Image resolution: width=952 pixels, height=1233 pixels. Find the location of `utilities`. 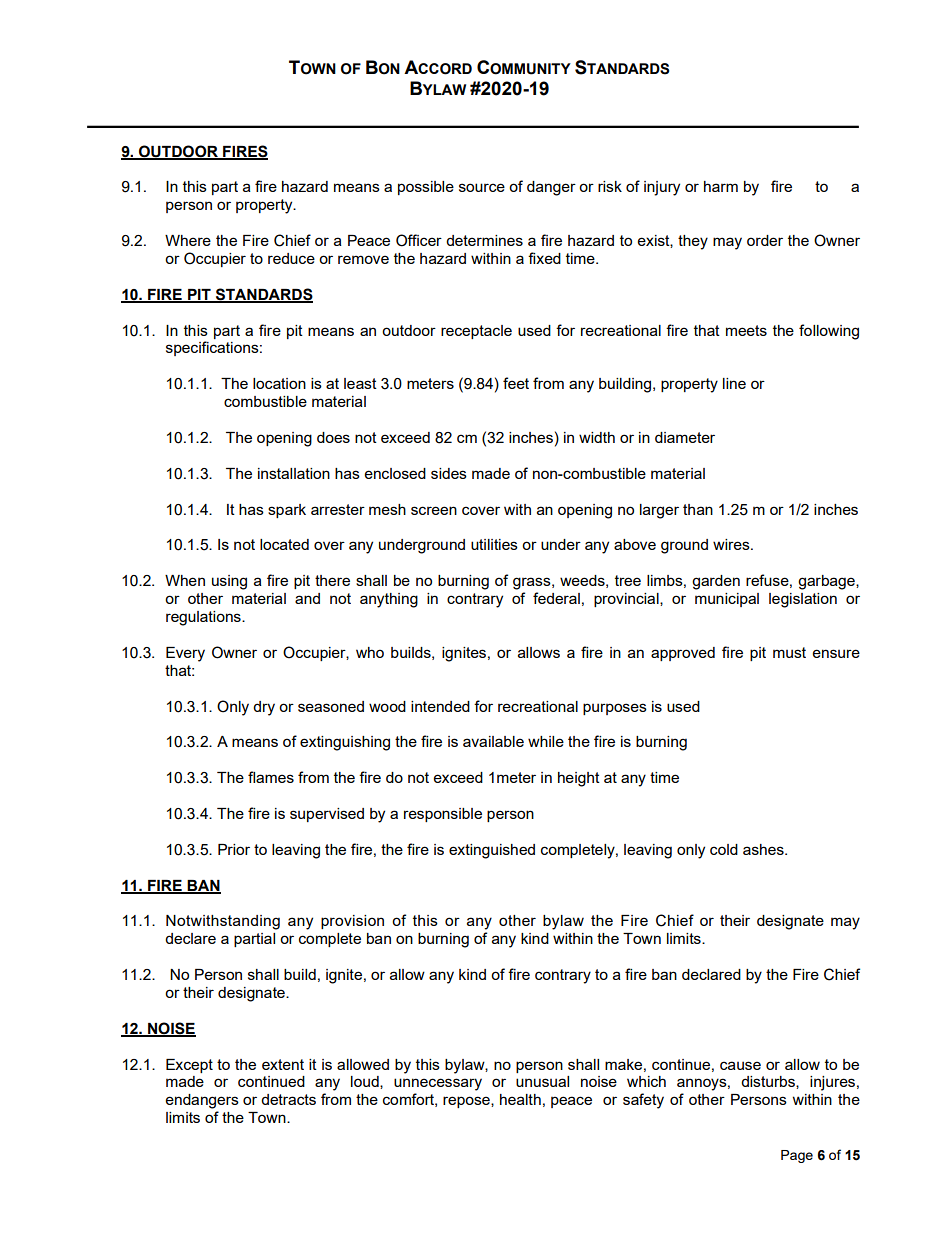

utilities is located at coordinates (494, 544).
